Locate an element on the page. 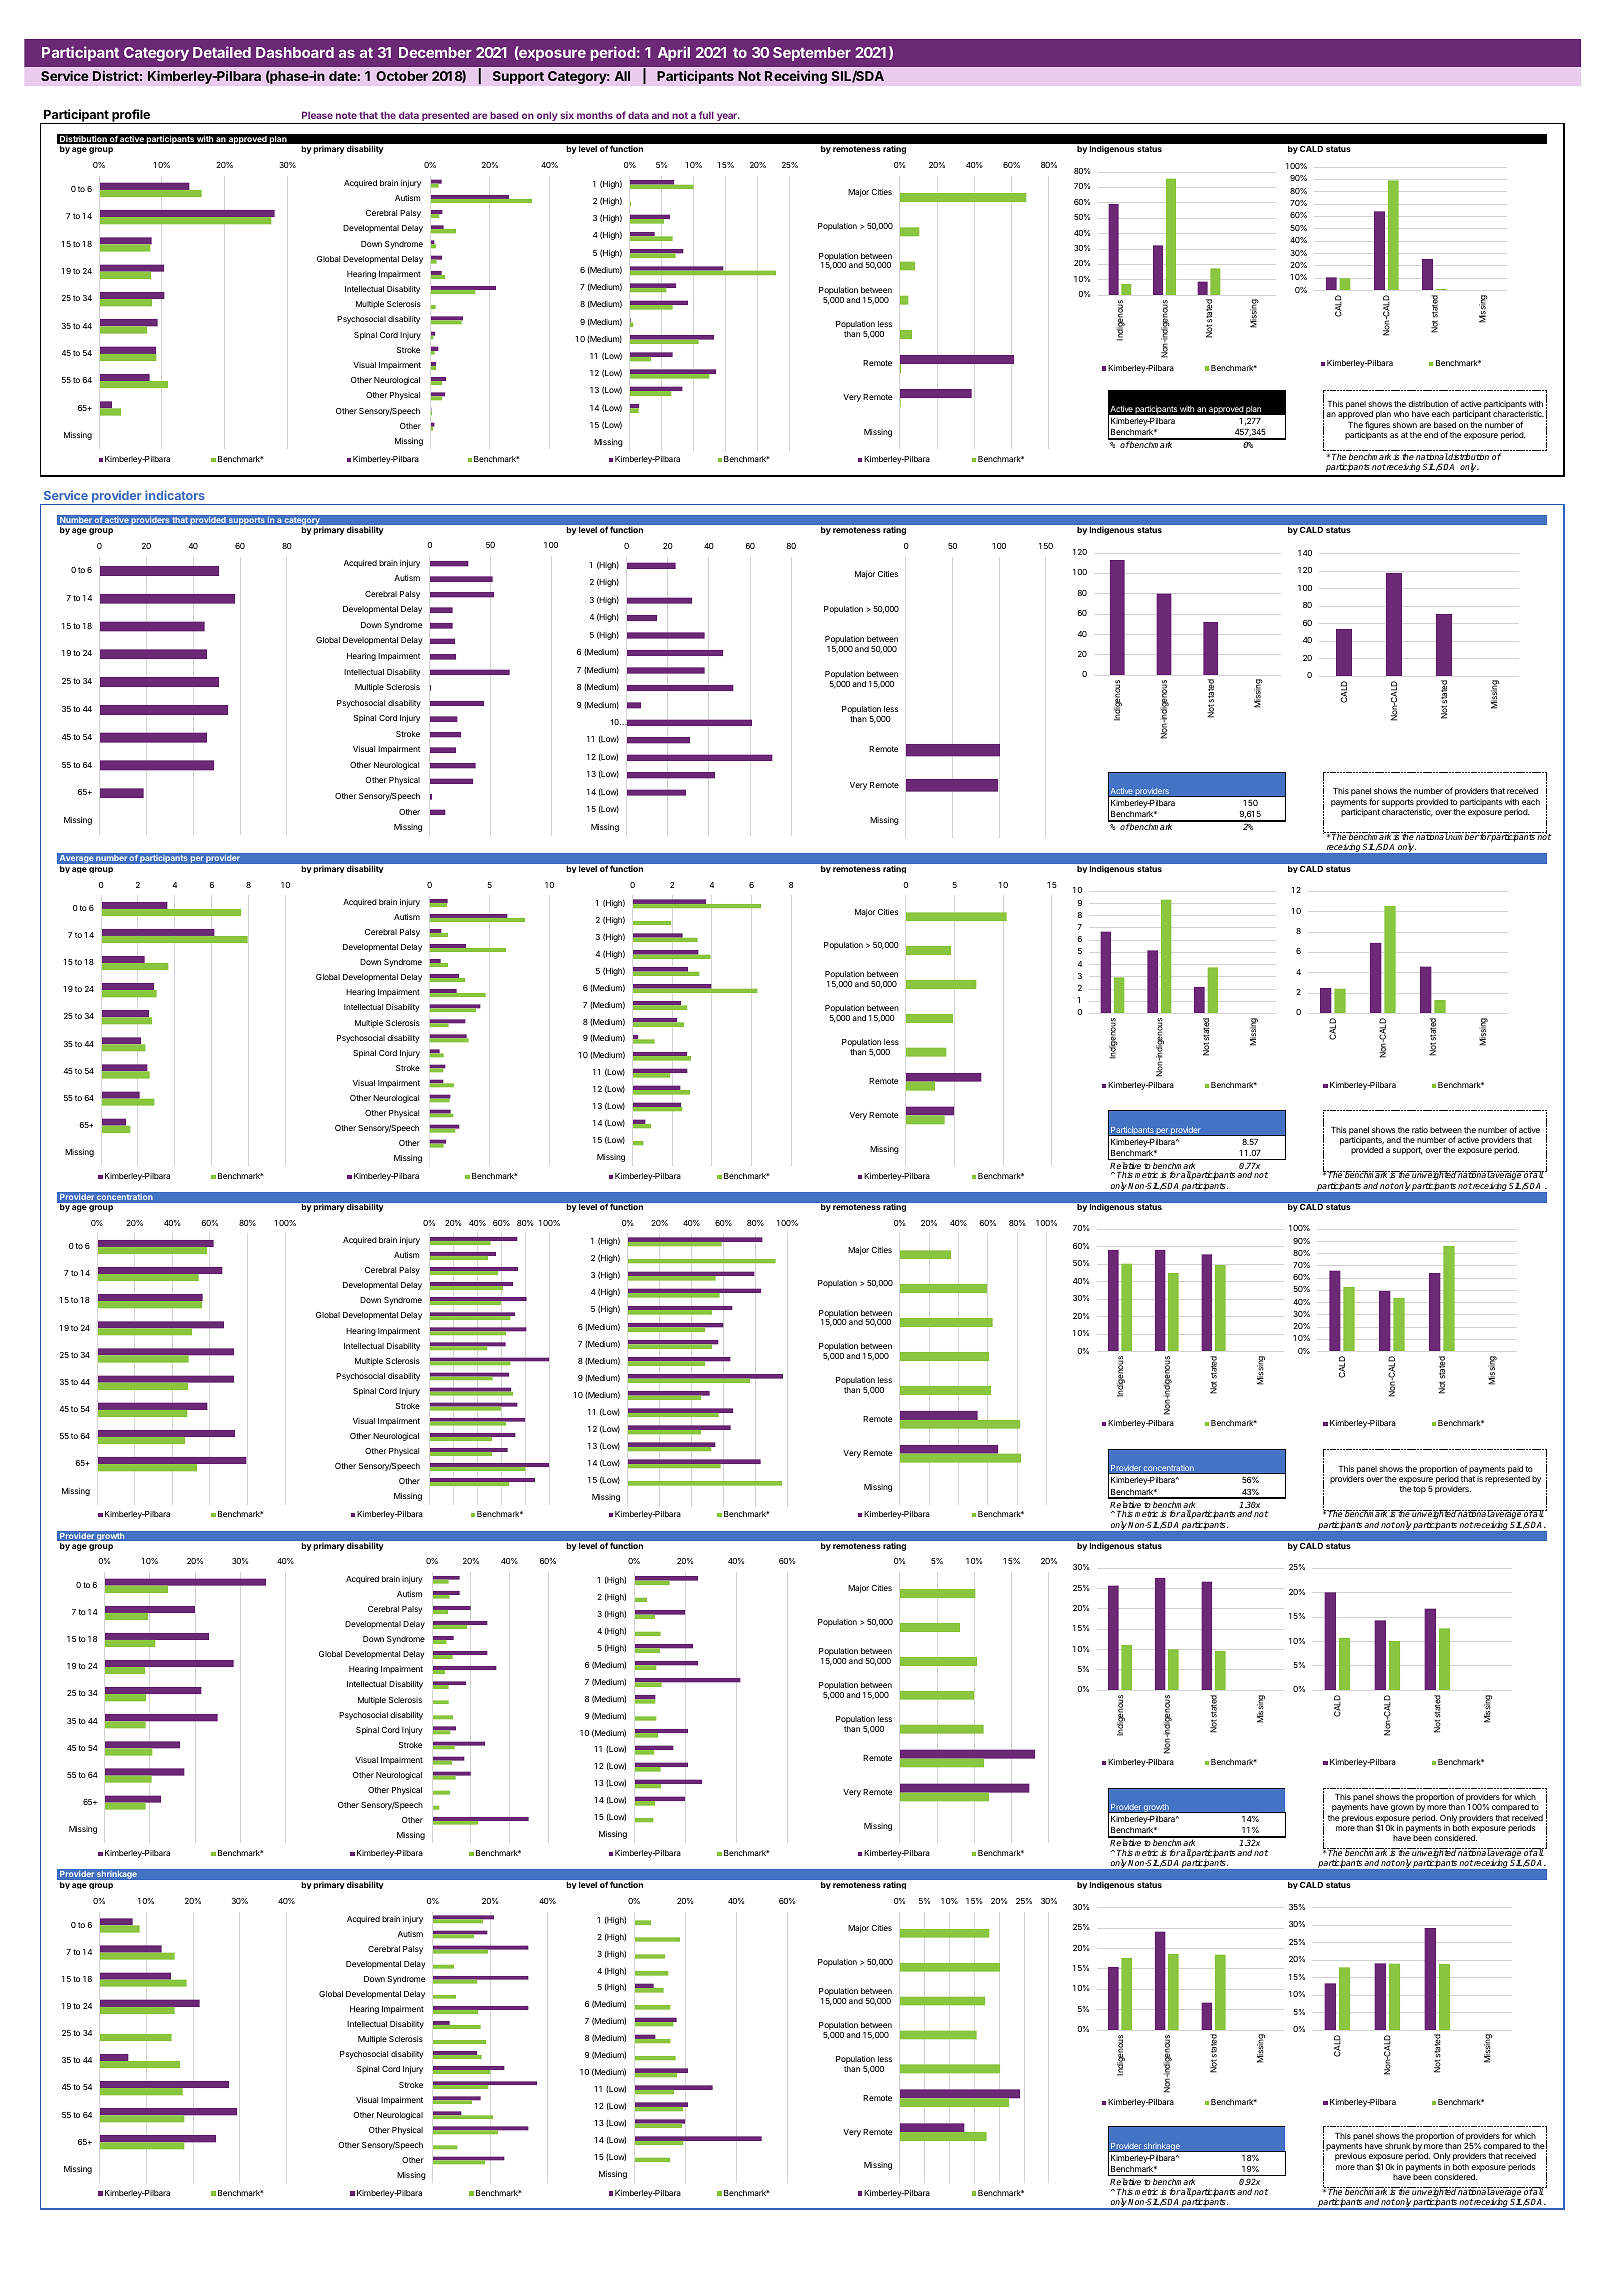 The width and height of the document is (1606, 2270). grown is located at coordinates (1402, 1808).
